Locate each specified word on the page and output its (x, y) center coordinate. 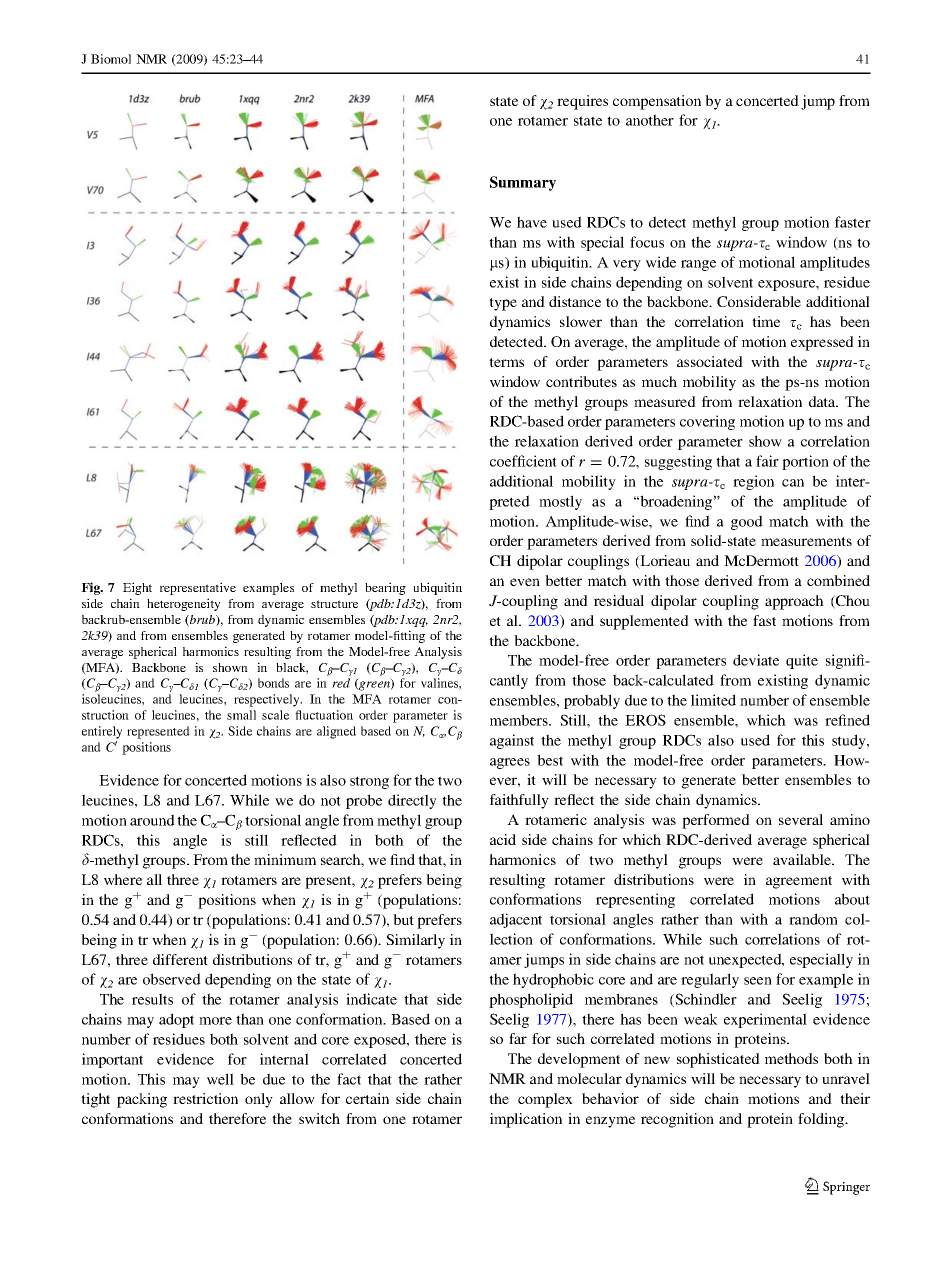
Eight (137, 588)
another (650, 120)
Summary (523, 183)
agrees (510, 763)
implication (526, 1120)
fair (767, 461)
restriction (205, 1098)
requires (582, 102)
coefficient (523, 461)
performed (716, 821)
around (152, 820)
